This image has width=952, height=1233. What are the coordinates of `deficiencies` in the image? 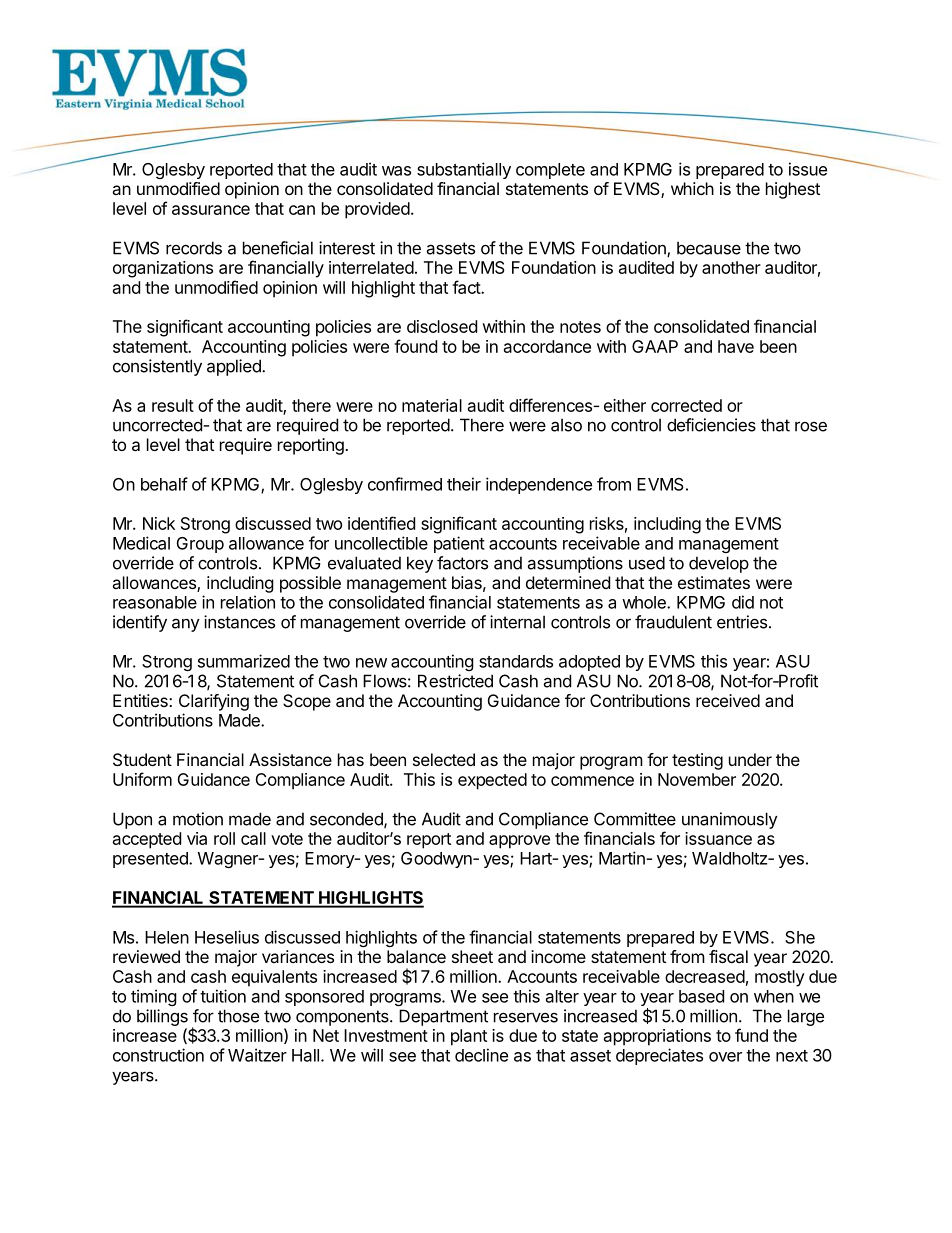 It's located at (711, 425).
